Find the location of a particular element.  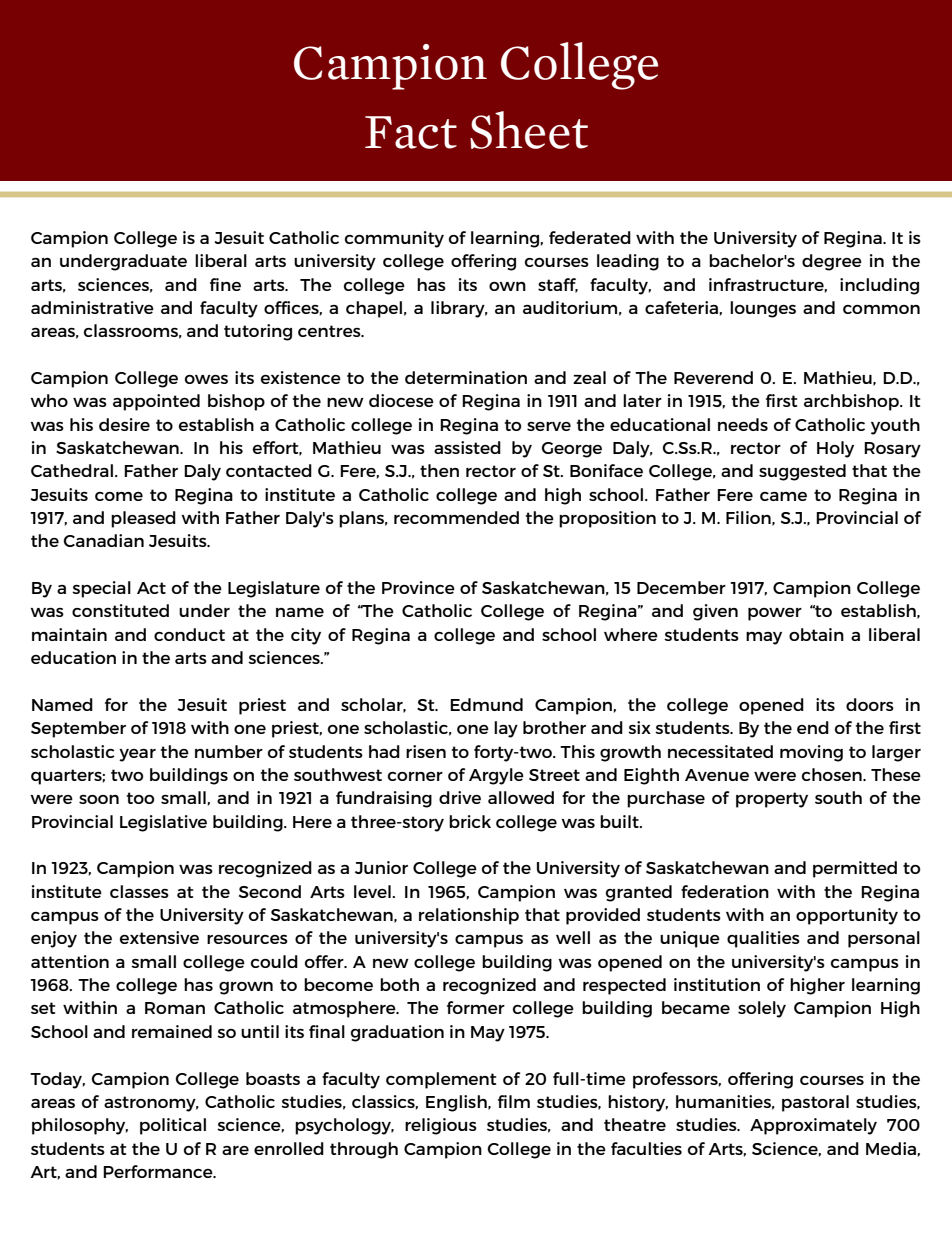

Legislative is located at coordinates (163, 823).
